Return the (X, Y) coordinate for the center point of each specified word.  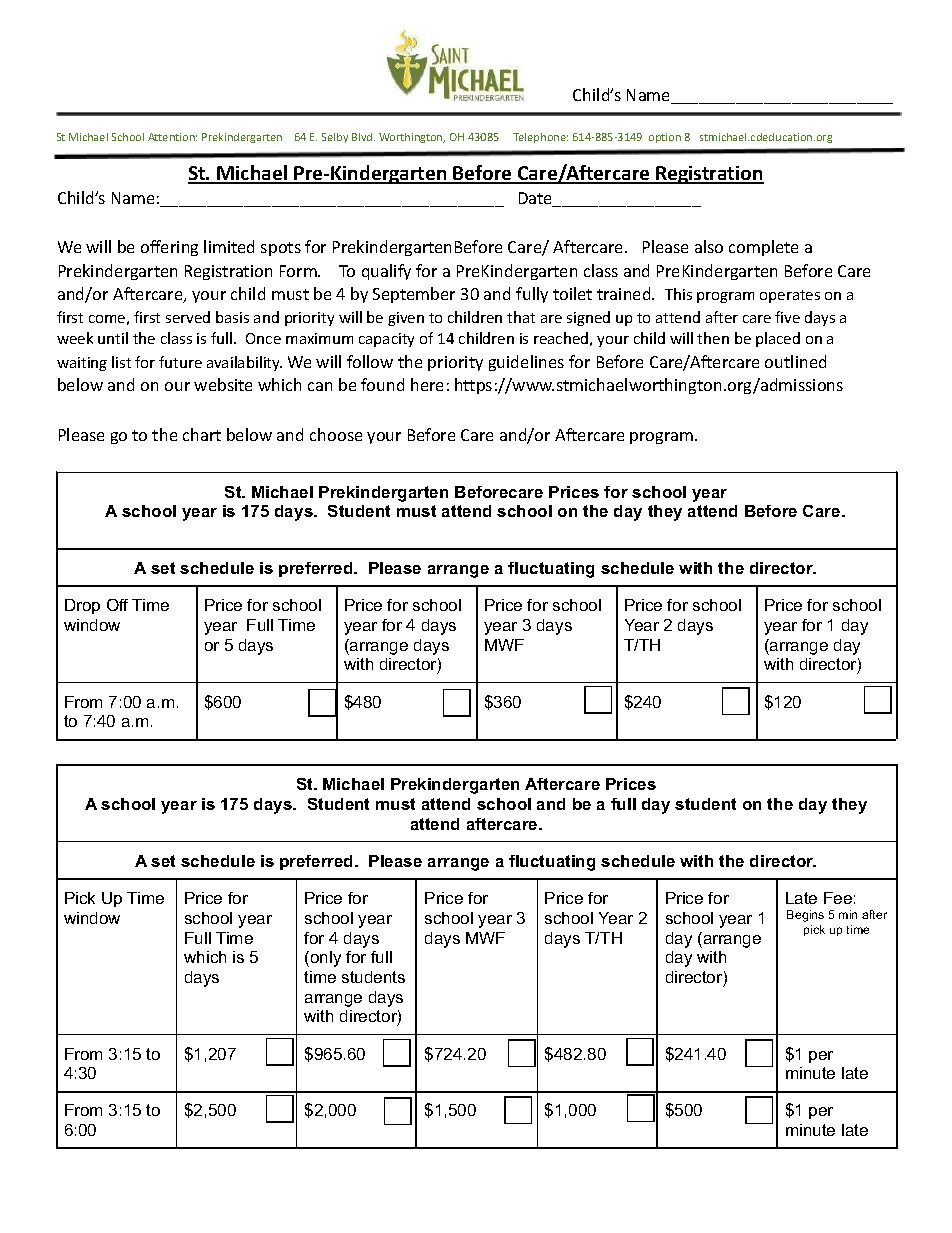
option (665, 138)
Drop (82, 606)
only (324, 959)
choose (336, 434)
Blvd (362, 137)
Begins (805, 916)
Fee (838, 898)
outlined (795, 361)
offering (169, 248)
